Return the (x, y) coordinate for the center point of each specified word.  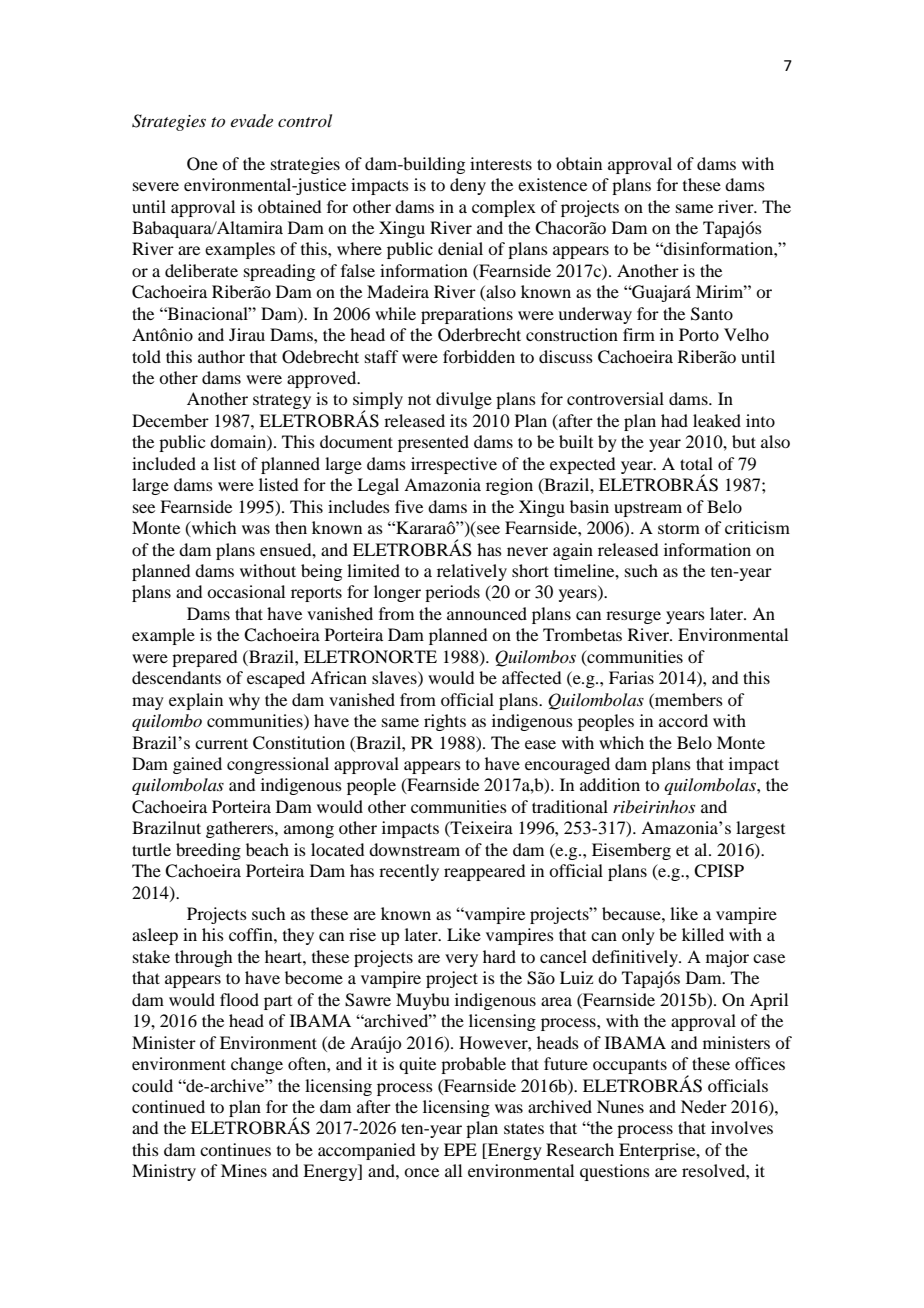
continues (235, 1149)
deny (468, 186)
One (202, 164)
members (688, 699)
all (453, 1170)
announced (487, 613)
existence (552, 184)
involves (742, 1127)
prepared (204, 658)
